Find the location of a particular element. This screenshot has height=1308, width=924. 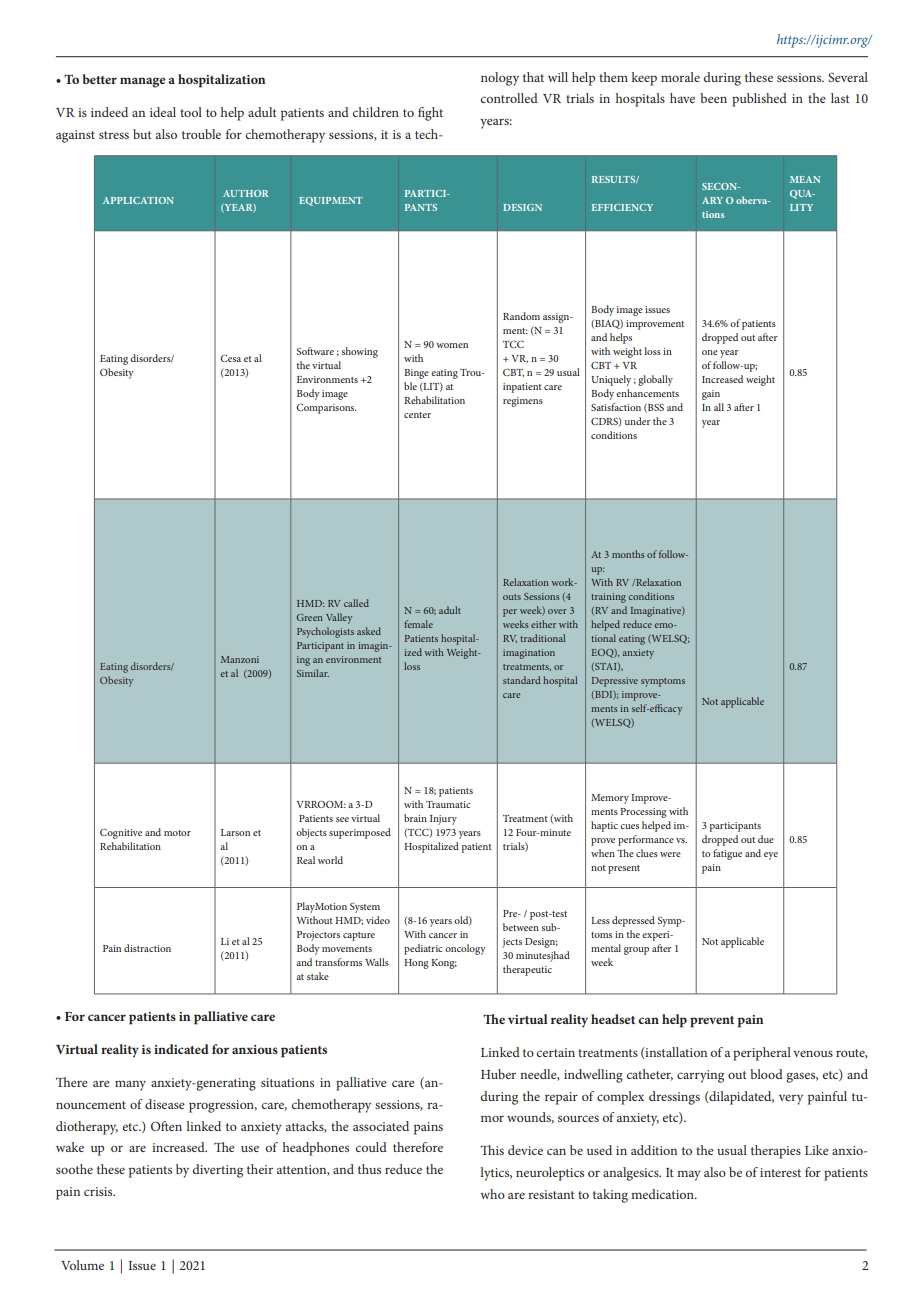

crisis is located at coordinates (99, 1191).
